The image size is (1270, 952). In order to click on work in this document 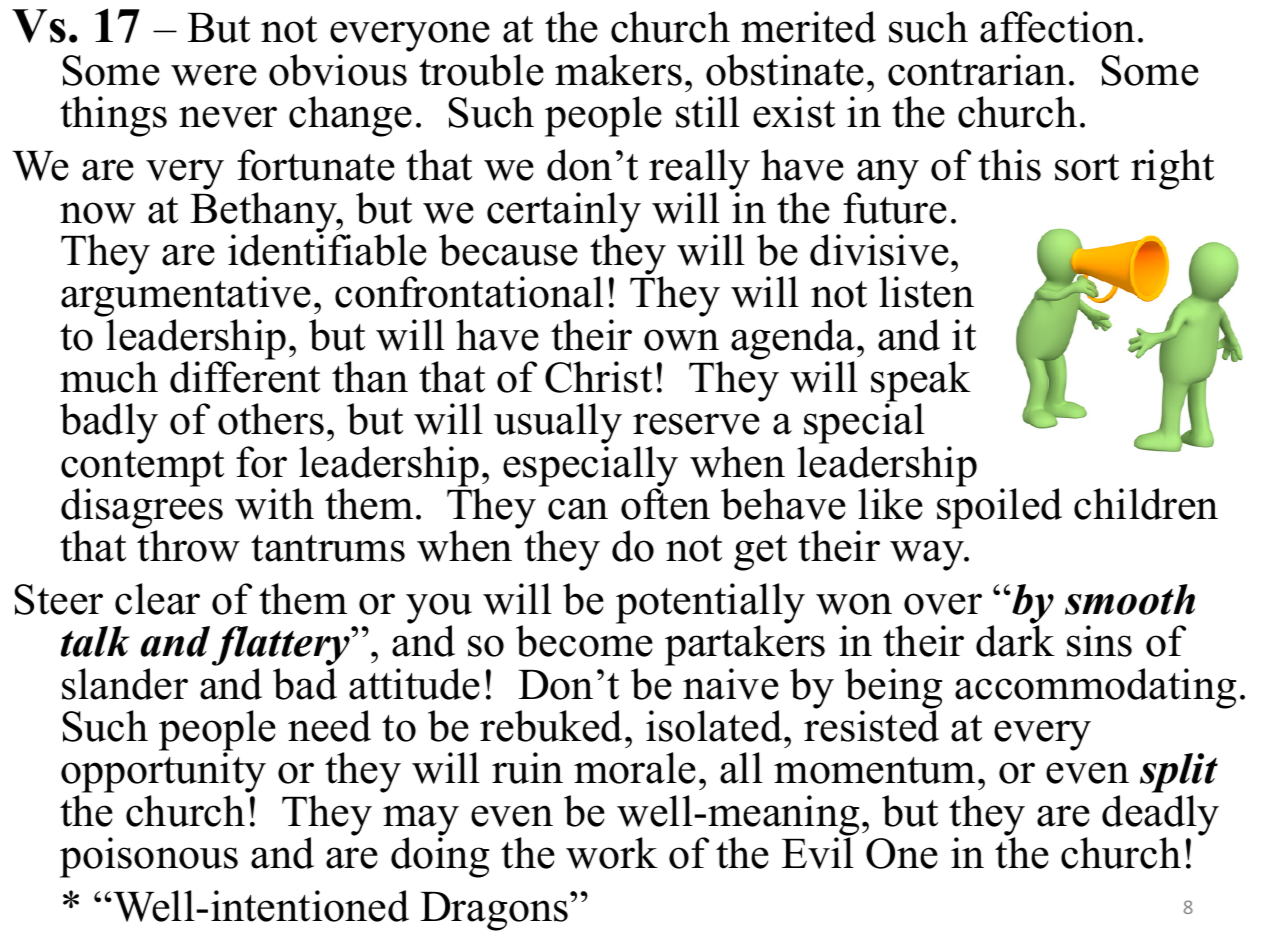, I will do `click(612, 853)`.
